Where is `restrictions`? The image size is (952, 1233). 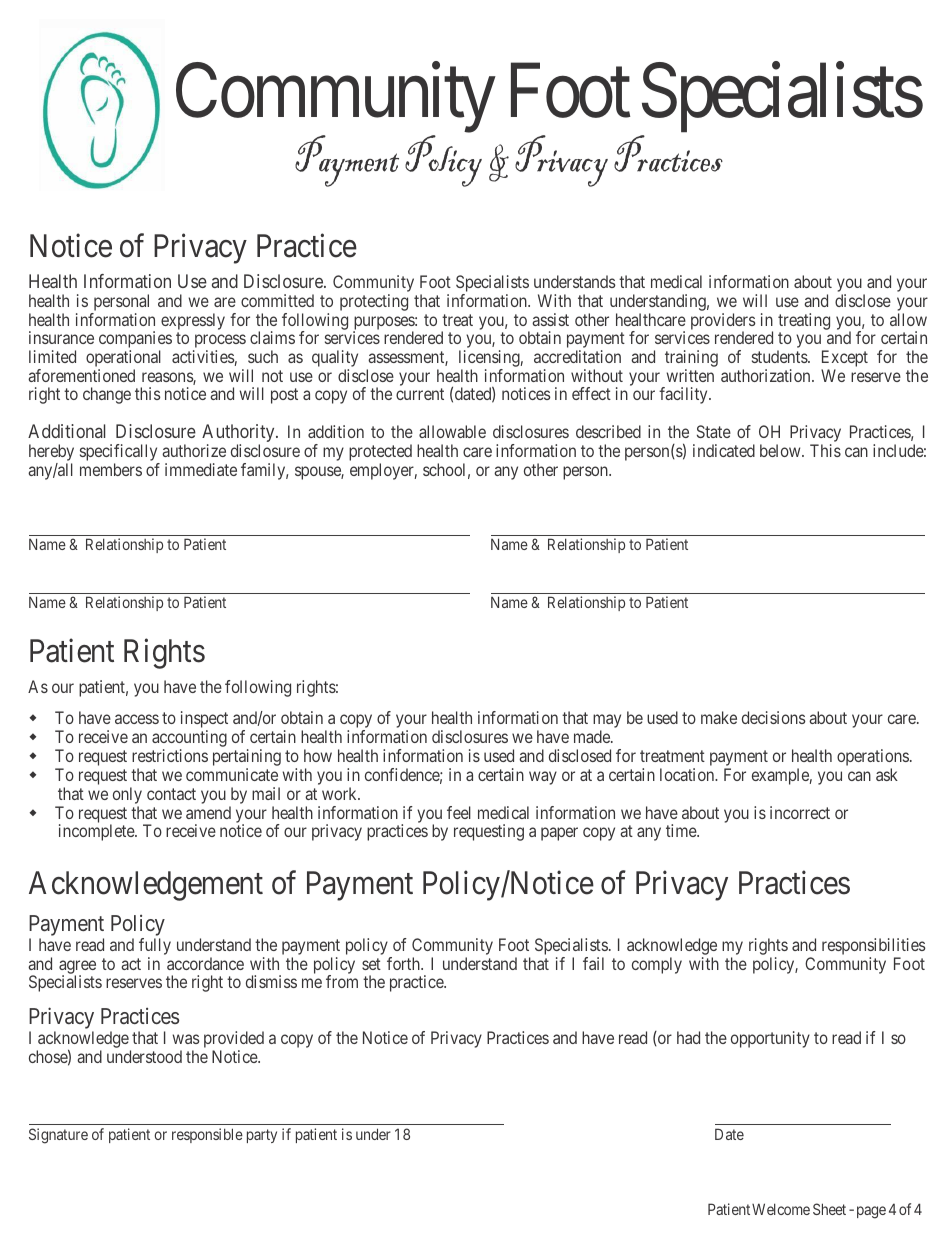
restrictions is located at coordinates (170, 755).
